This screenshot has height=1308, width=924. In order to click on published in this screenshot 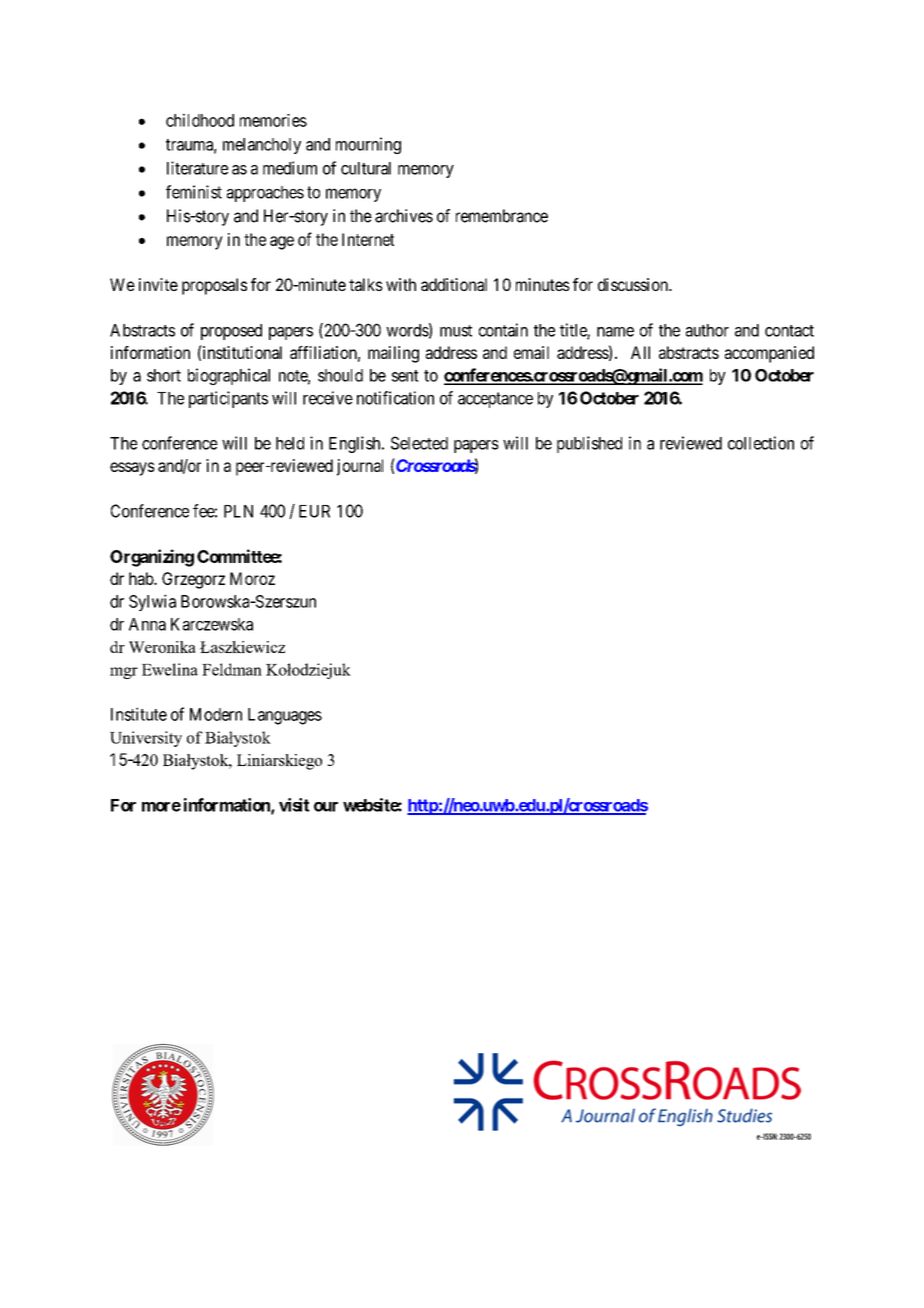, I will do `click(589, 444)`.
